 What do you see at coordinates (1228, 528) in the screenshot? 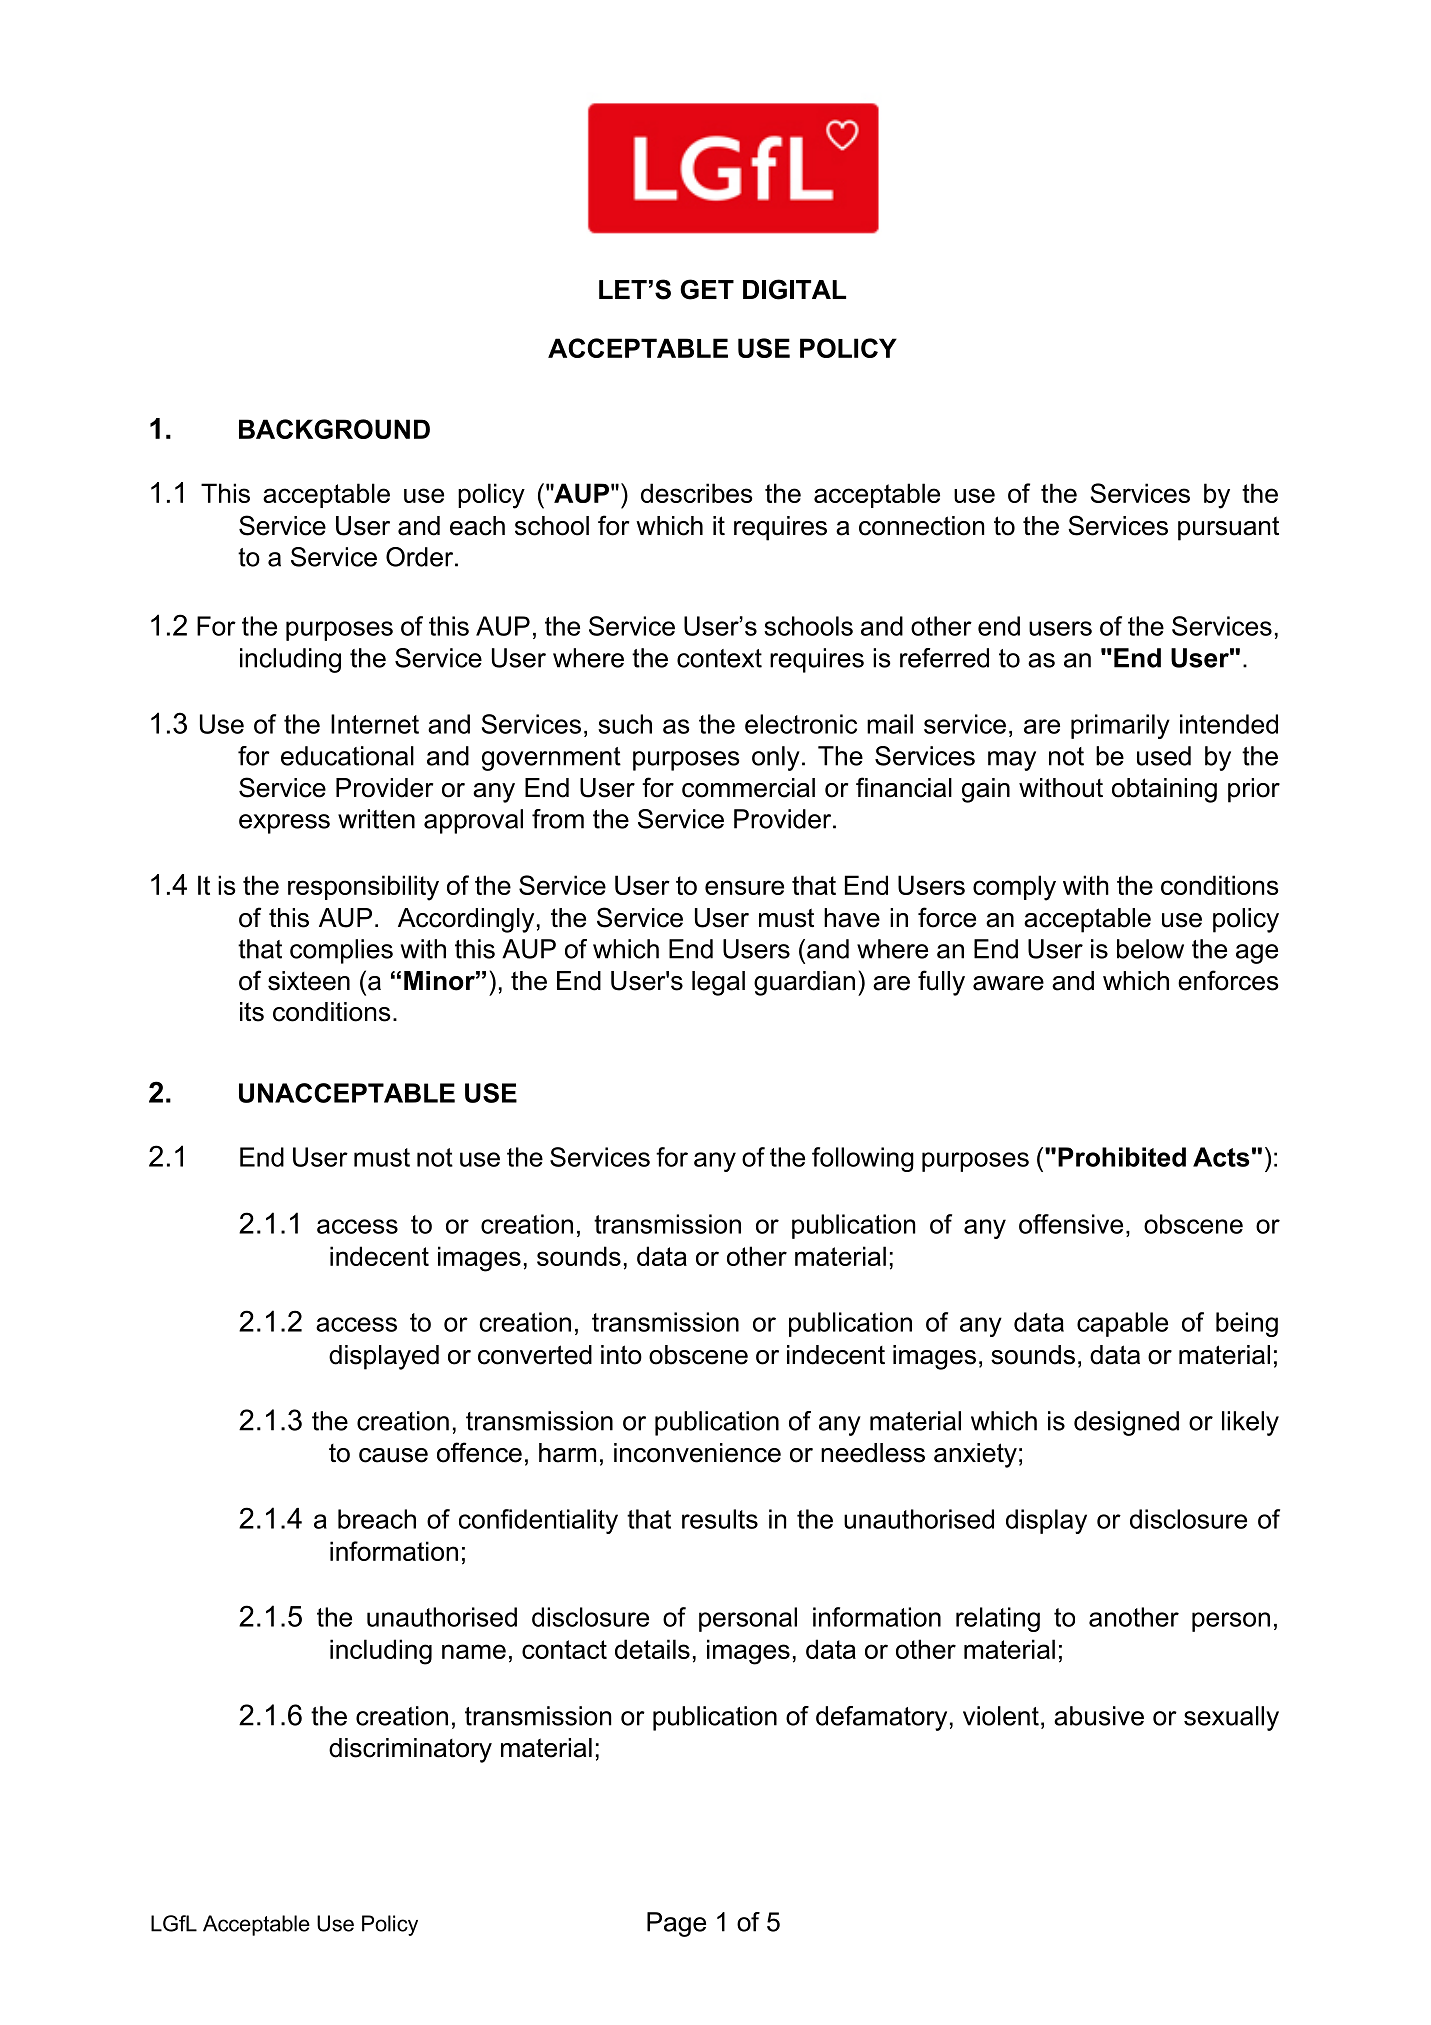
I see `pursuant` at bounding box center [1228, 528].
